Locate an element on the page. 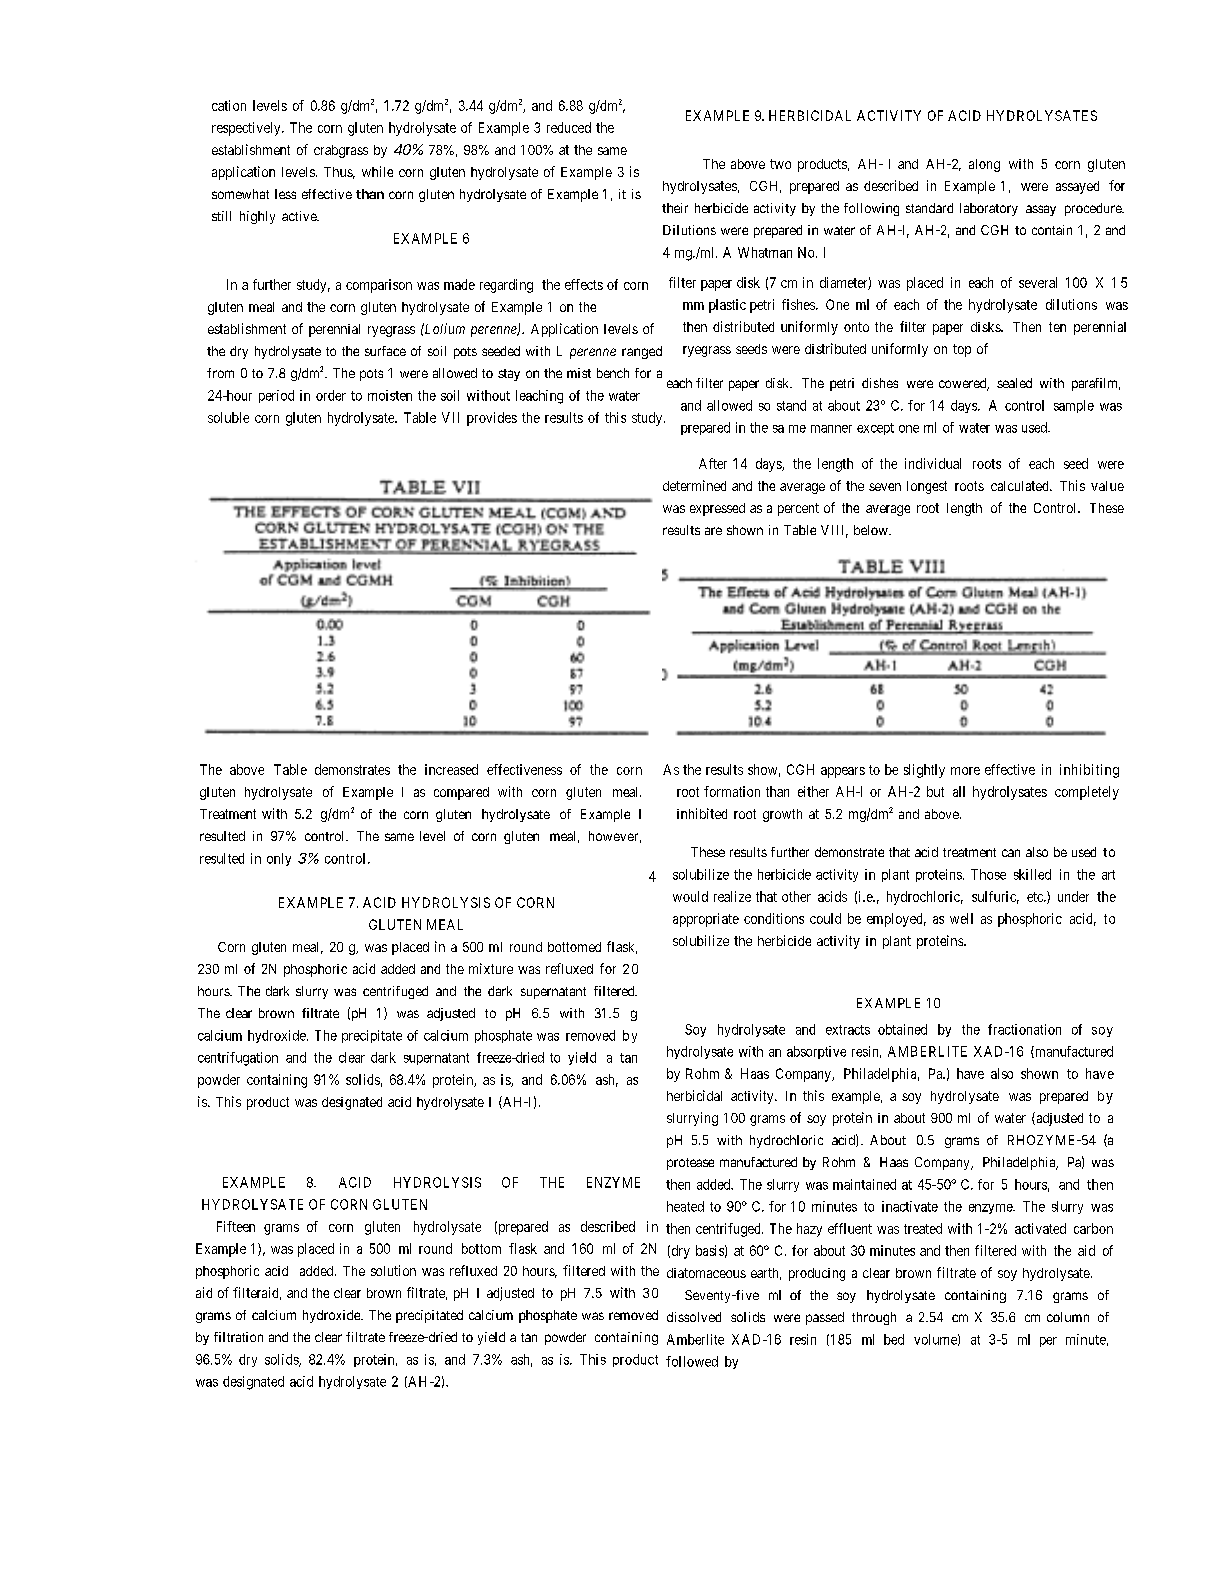 Image resolution: width=1232 pixels, height=1594 pixels. calculated is located at coordinates (1021, 486).
